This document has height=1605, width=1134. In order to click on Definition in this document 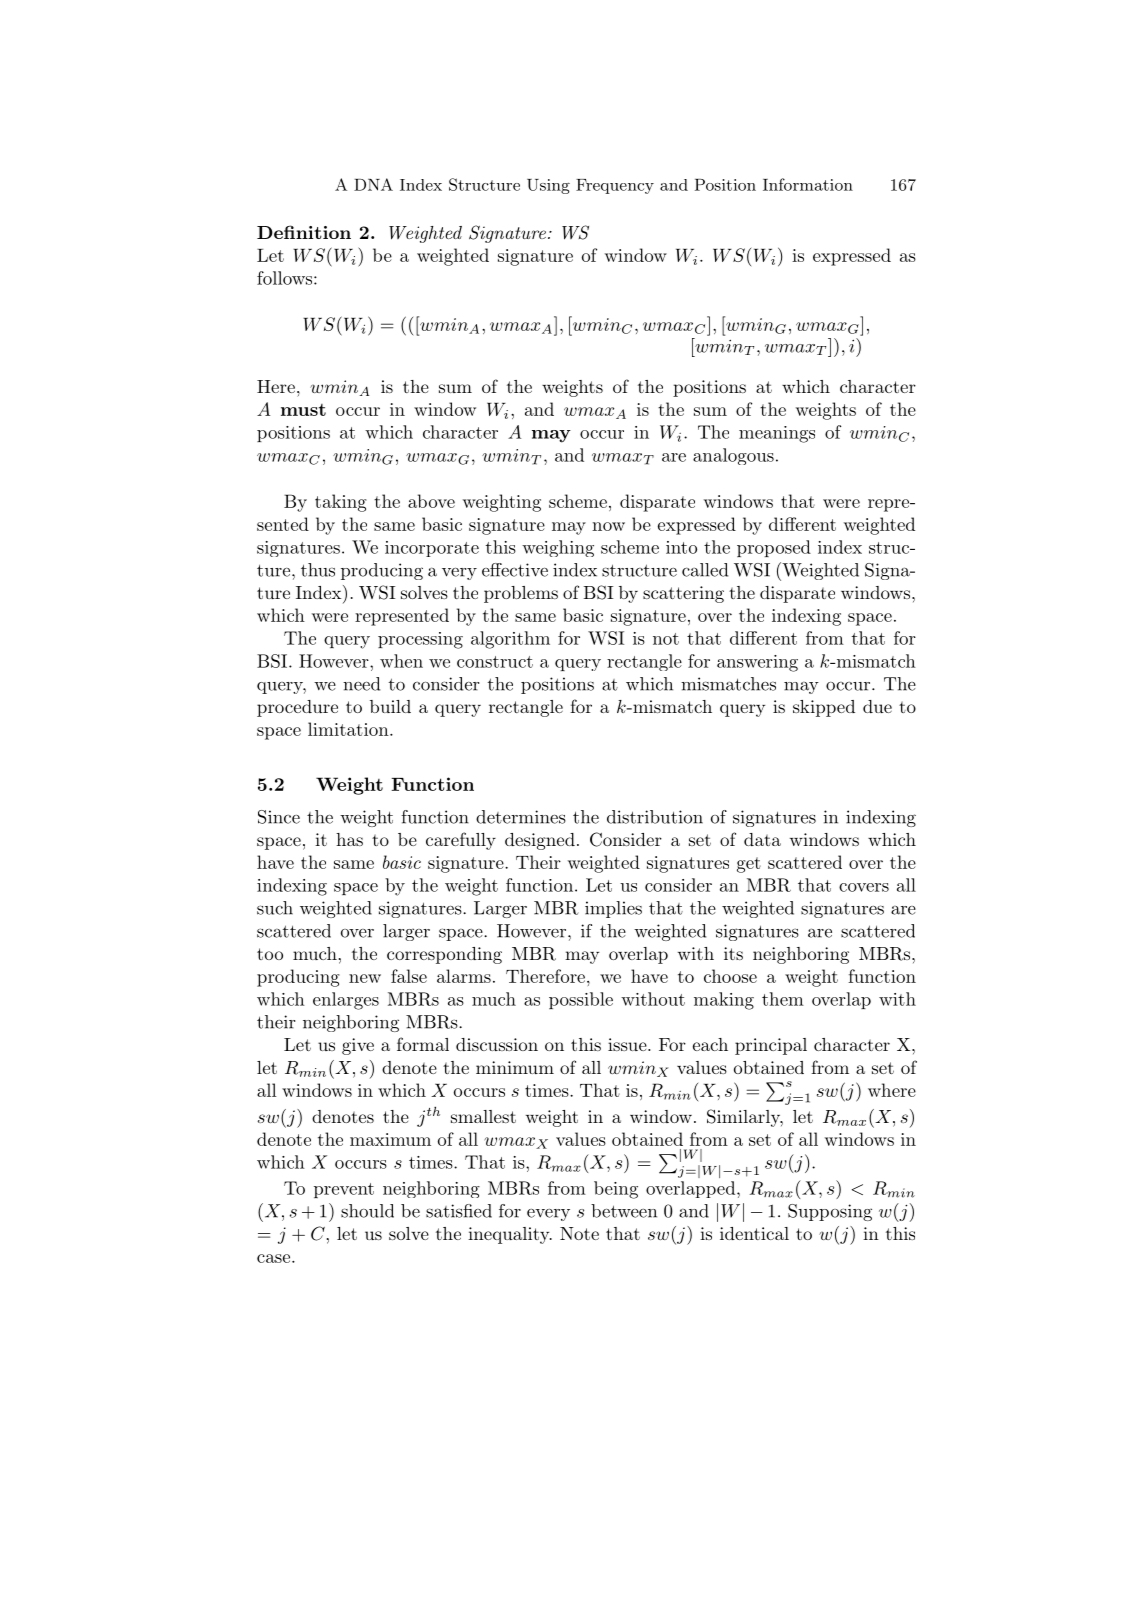, I will do `click(304, 232)`.
